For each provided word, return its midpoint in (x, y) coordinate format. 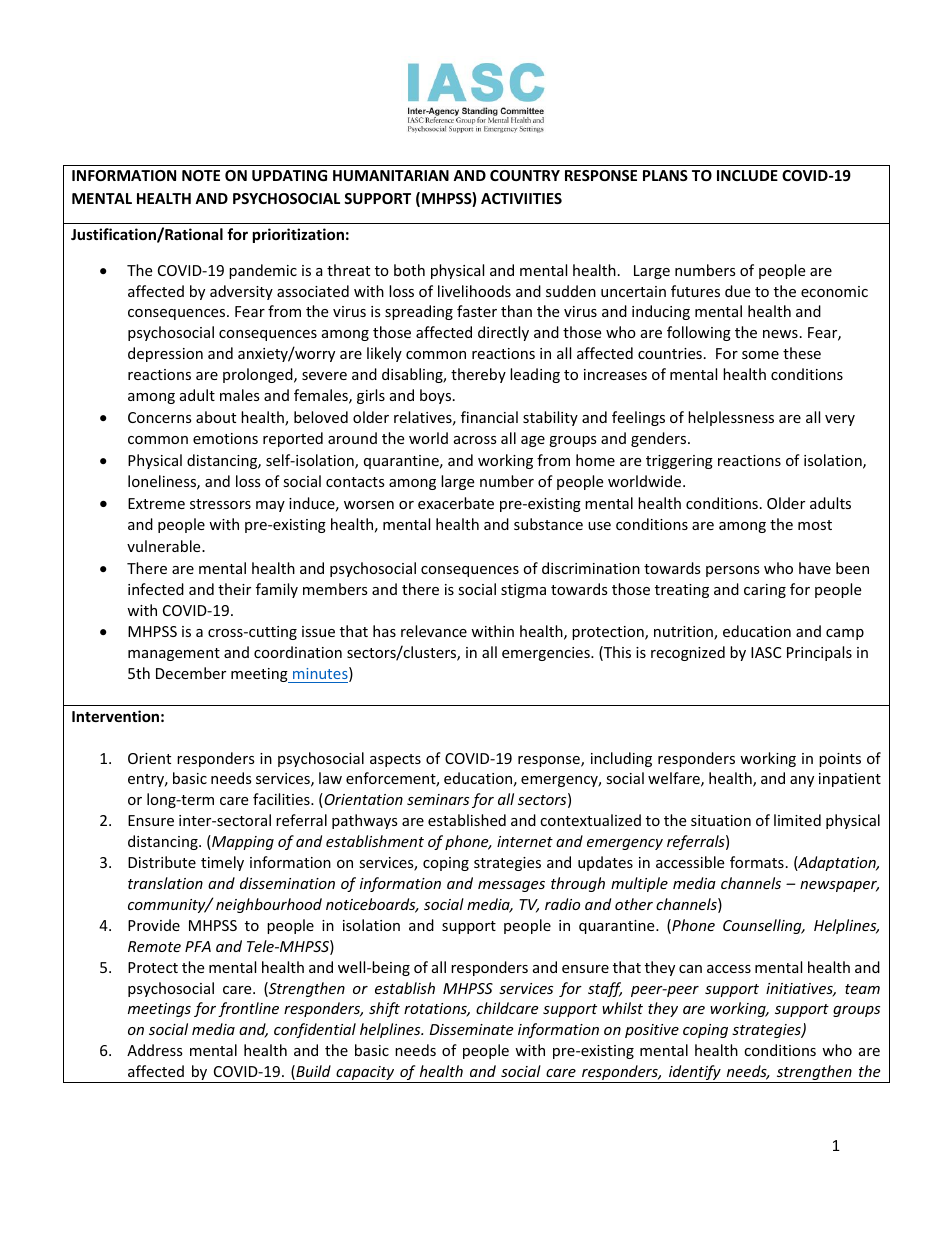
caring (765, 591)
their (234, 589)
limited (797, 820)
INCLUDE (747, 175)
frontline (248, 1009)
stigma (523, 591)
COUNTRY (525, 175)
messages (511, 886)
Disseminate (471, 1029)
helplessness (731, 418)
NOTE (201, 175)
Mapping (242, 842)
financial (489, 417)
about (216, 417)
